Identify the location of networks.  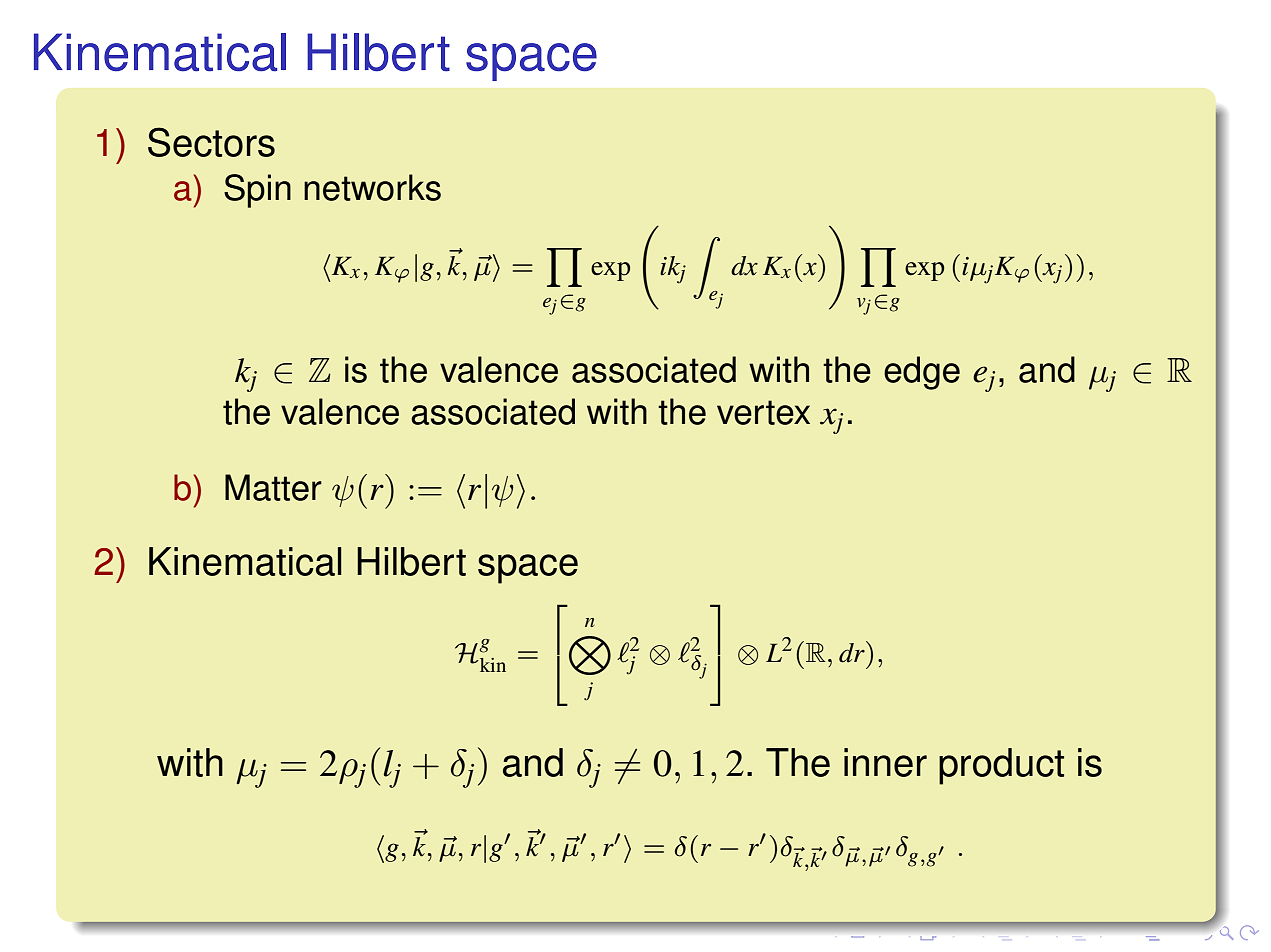
(372, 187).
